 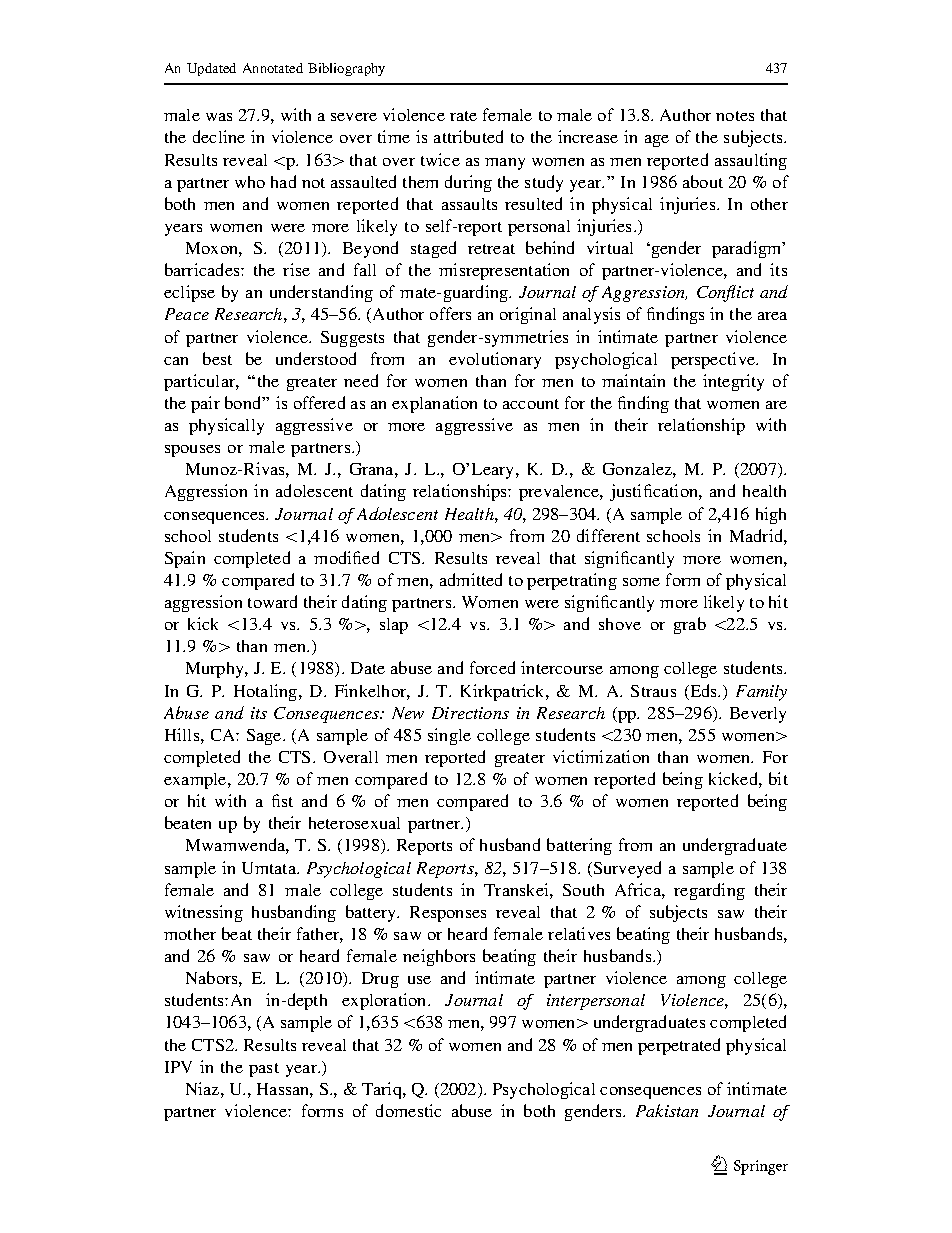 I want to click on past, so click(x=264, y=1070).
